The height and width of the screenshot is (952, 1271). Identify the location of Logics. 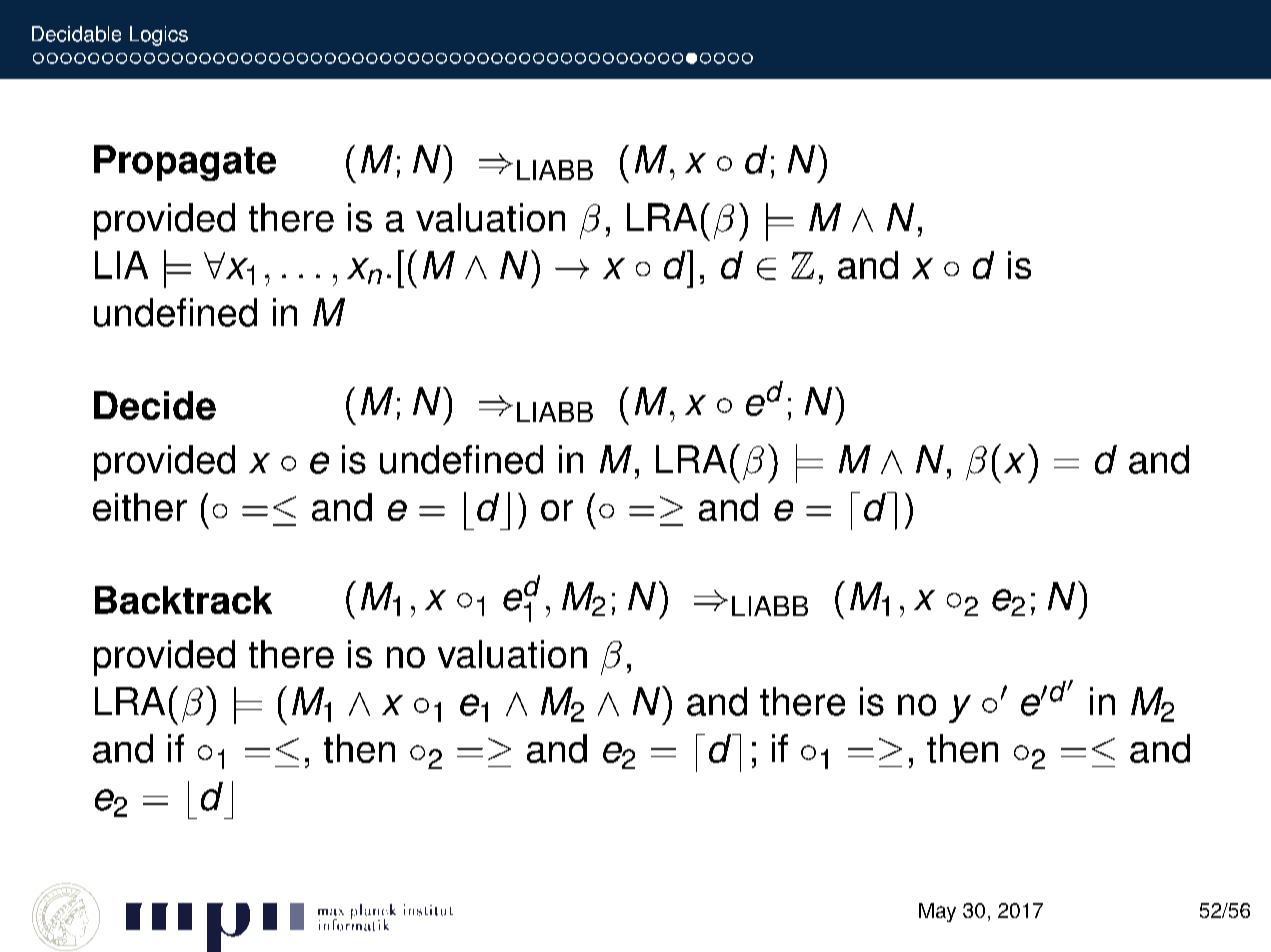
(159, 36).
